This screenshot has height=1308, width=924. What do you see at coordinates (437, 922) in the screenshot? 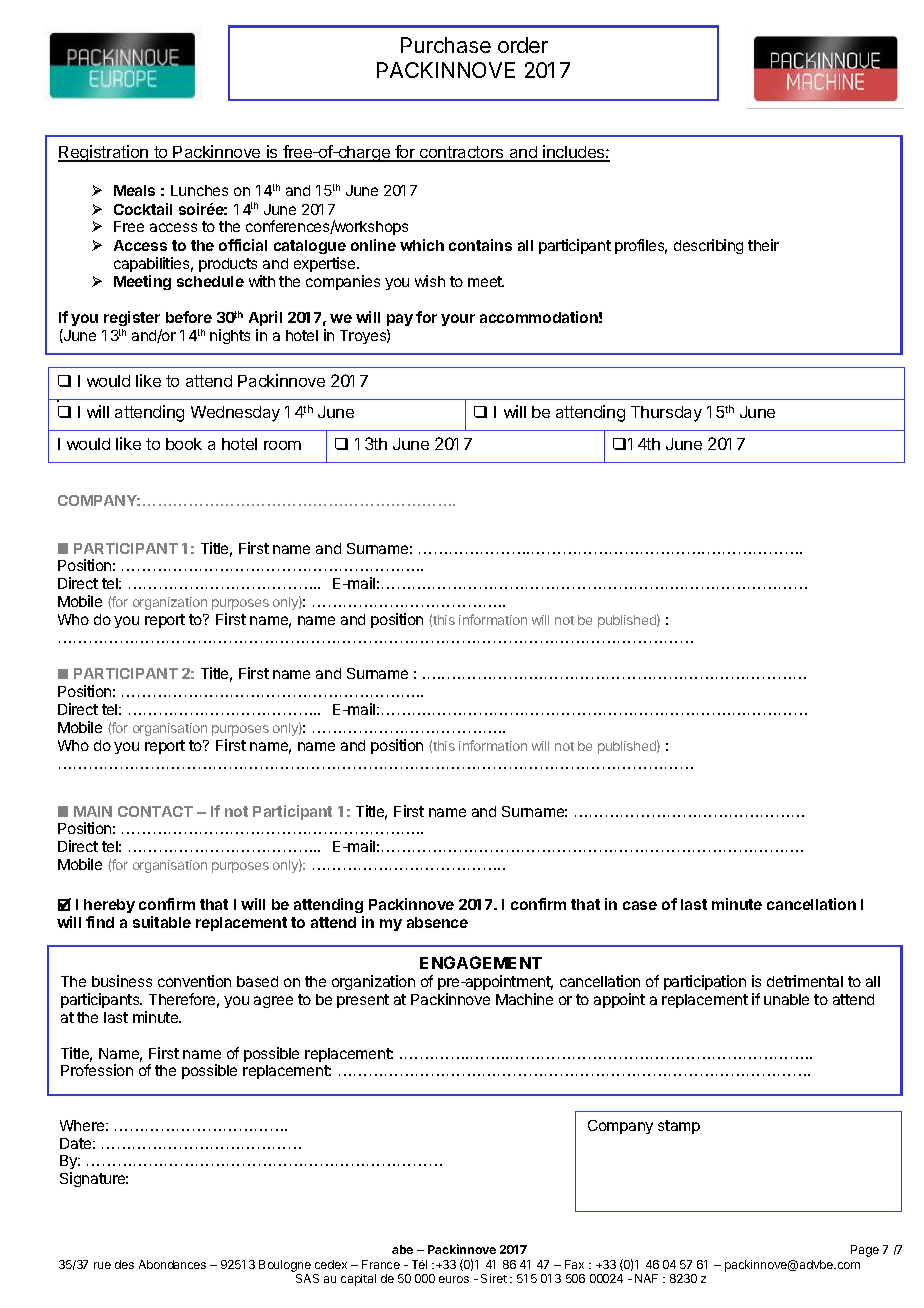
I see `absence` at bounding box center [437, 922].
